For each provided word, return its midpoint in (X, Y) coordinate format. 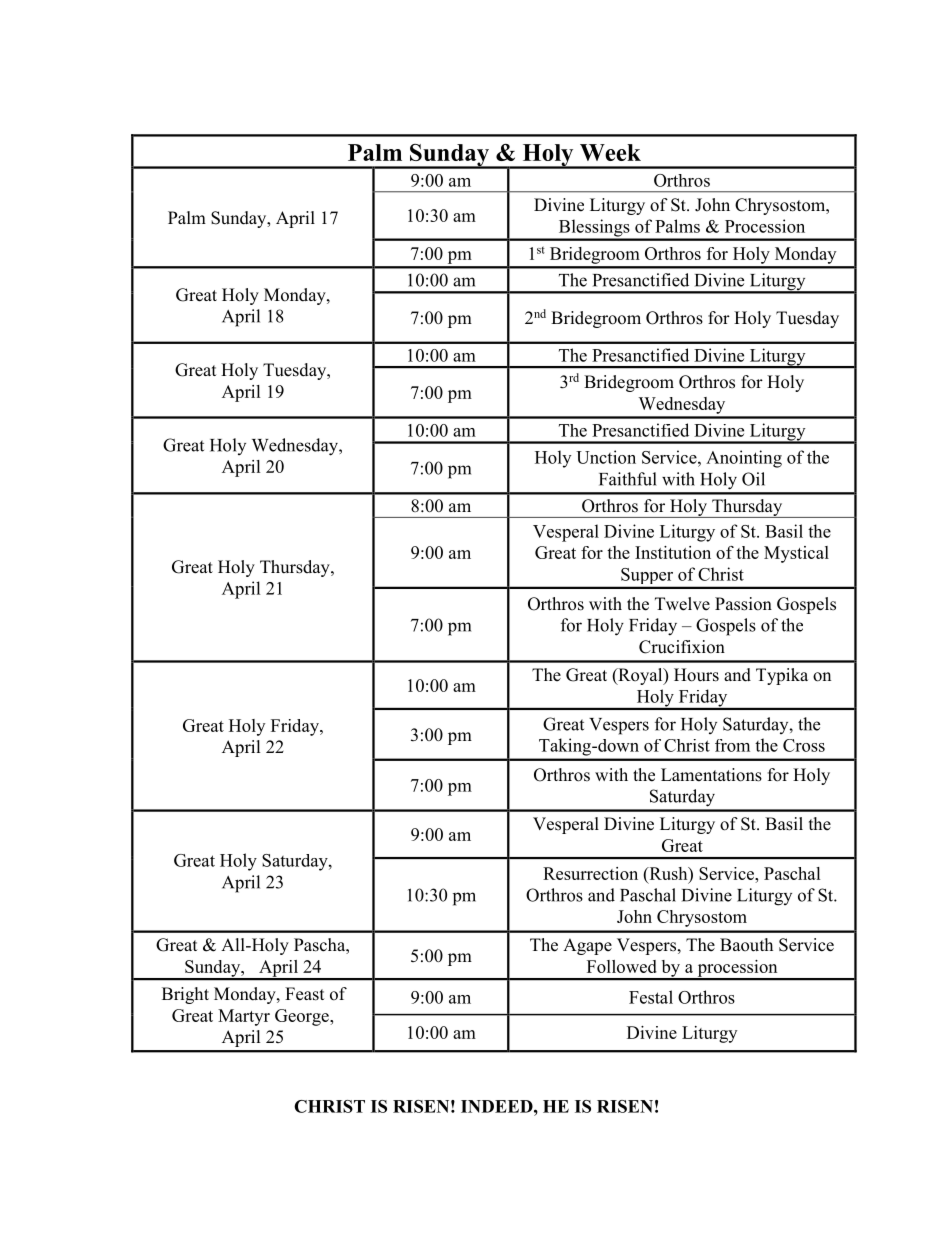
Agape (587, 946)
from (732, 745)
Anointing (744, 459)
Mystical (796, 554)
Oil (753, 479)
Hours (696, 675)
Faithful (628, 479)
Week (610, 152)
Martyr (244, 1017)
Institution (673, 552)
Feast (304, 994)
